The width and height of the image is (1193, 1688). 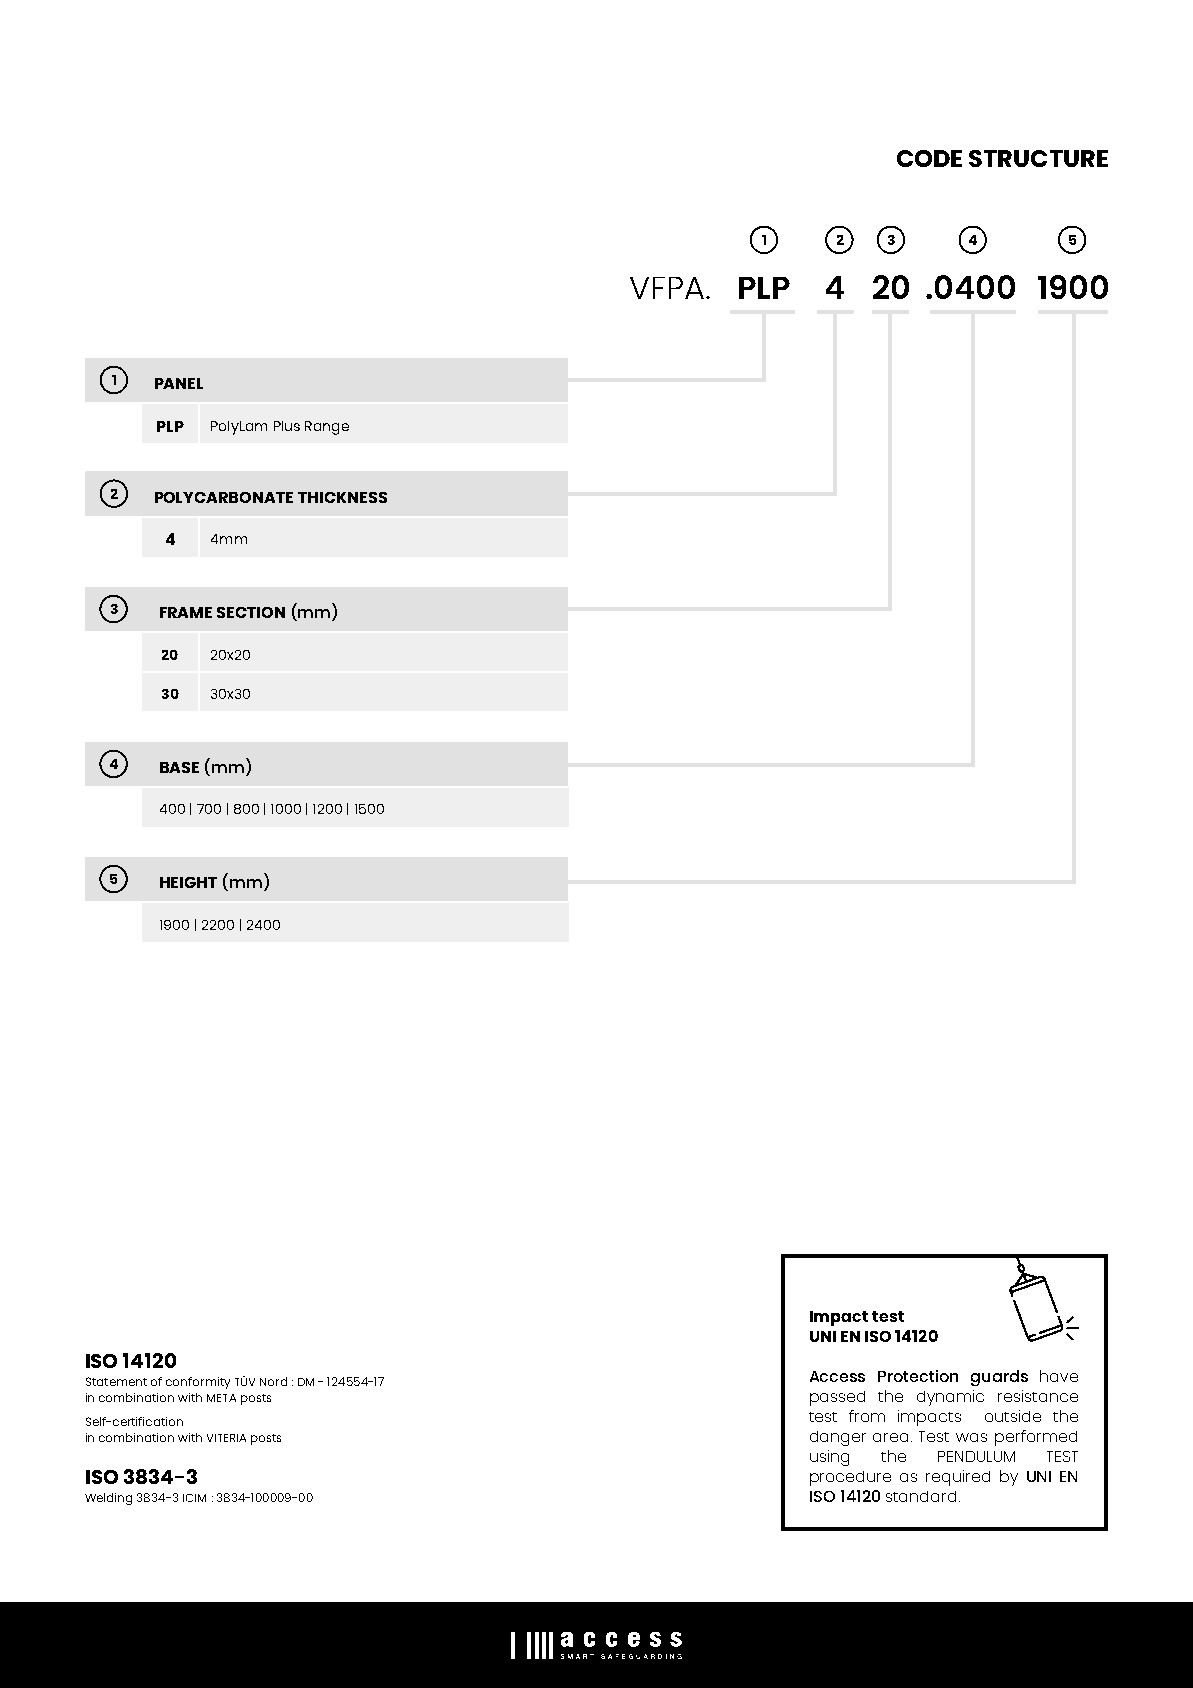 What do you see at coordinates (221, 1398) in the image?
I see `META` at bounding box center [221, 1398].
